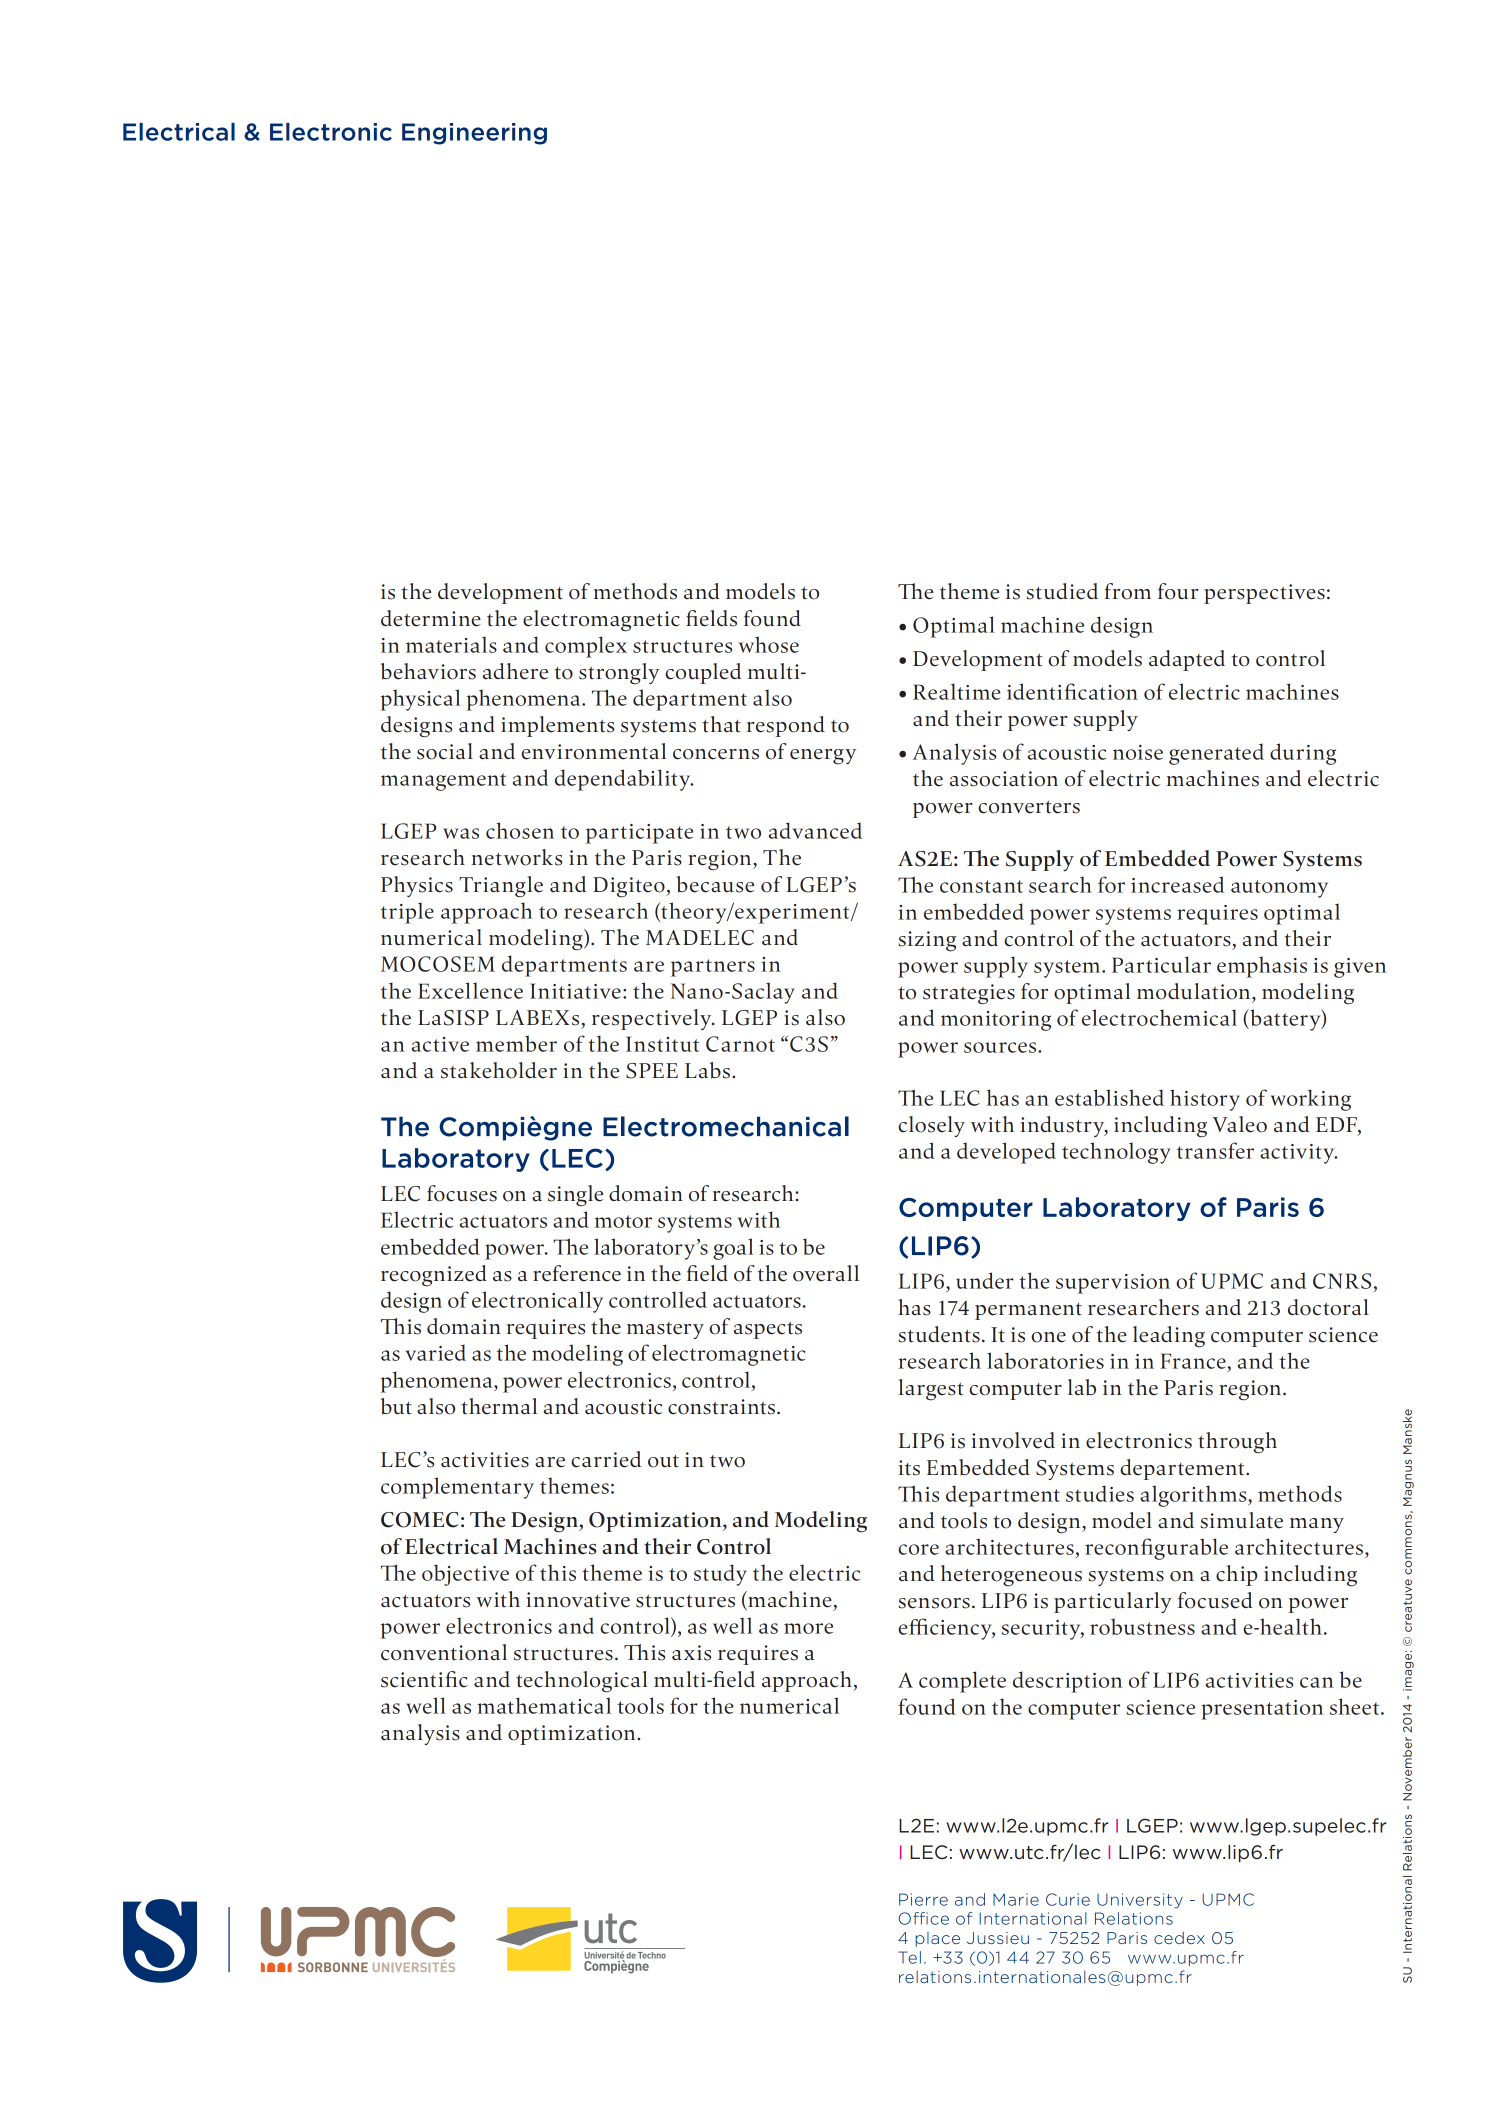  I want to click on perspectives, so click(1264, 594).
